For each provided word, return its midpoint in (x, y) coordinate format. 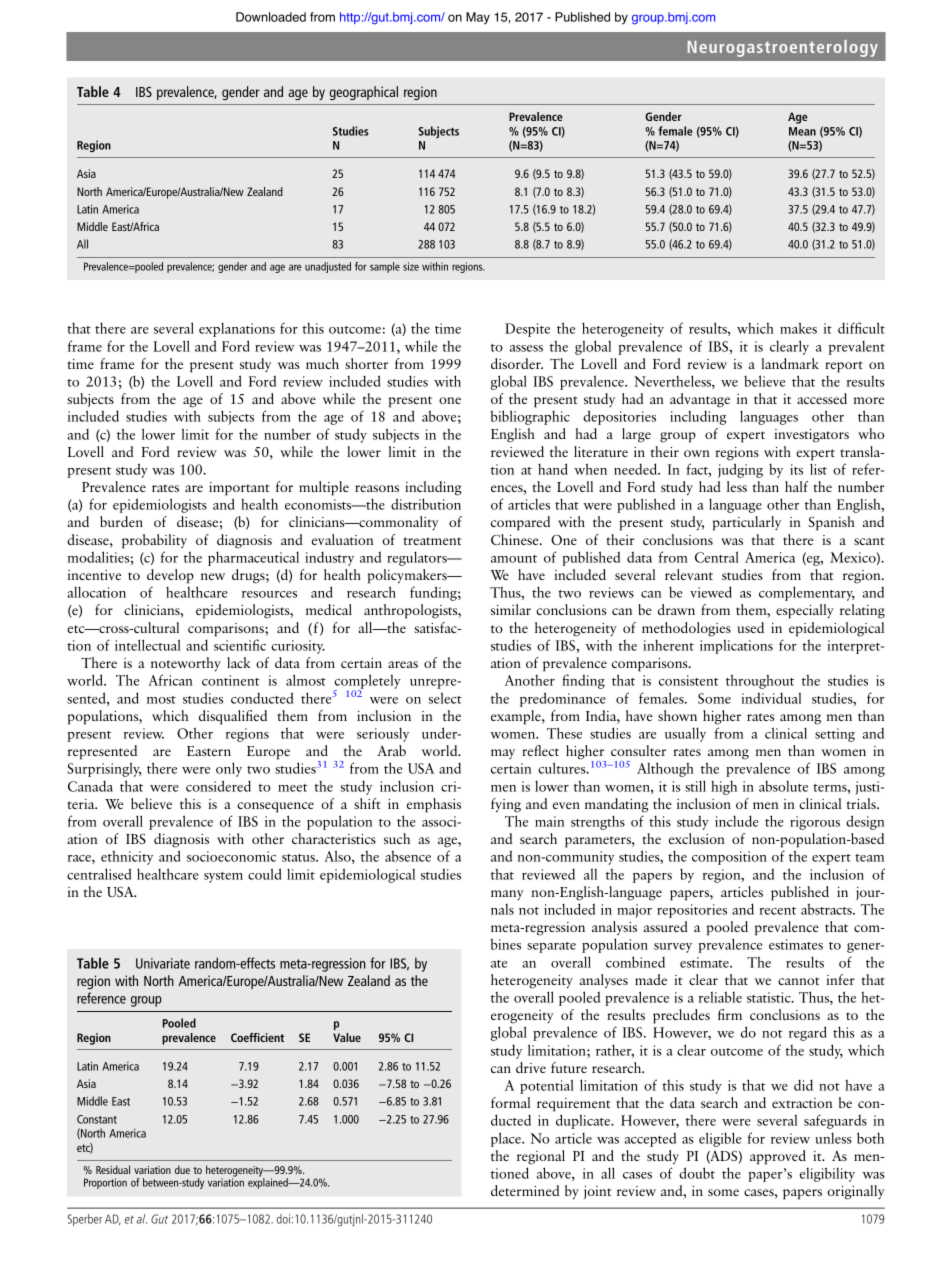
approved (778, 1157)
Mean (802, 131)
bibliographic (530, 417)
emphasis (434, 805)
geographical (364, 93)
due (182, 1169)
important (239, 489)
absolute (783, 786)
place (507, 1139)
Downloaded (271, 17)
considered (218, 786)
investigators (811, 436)
